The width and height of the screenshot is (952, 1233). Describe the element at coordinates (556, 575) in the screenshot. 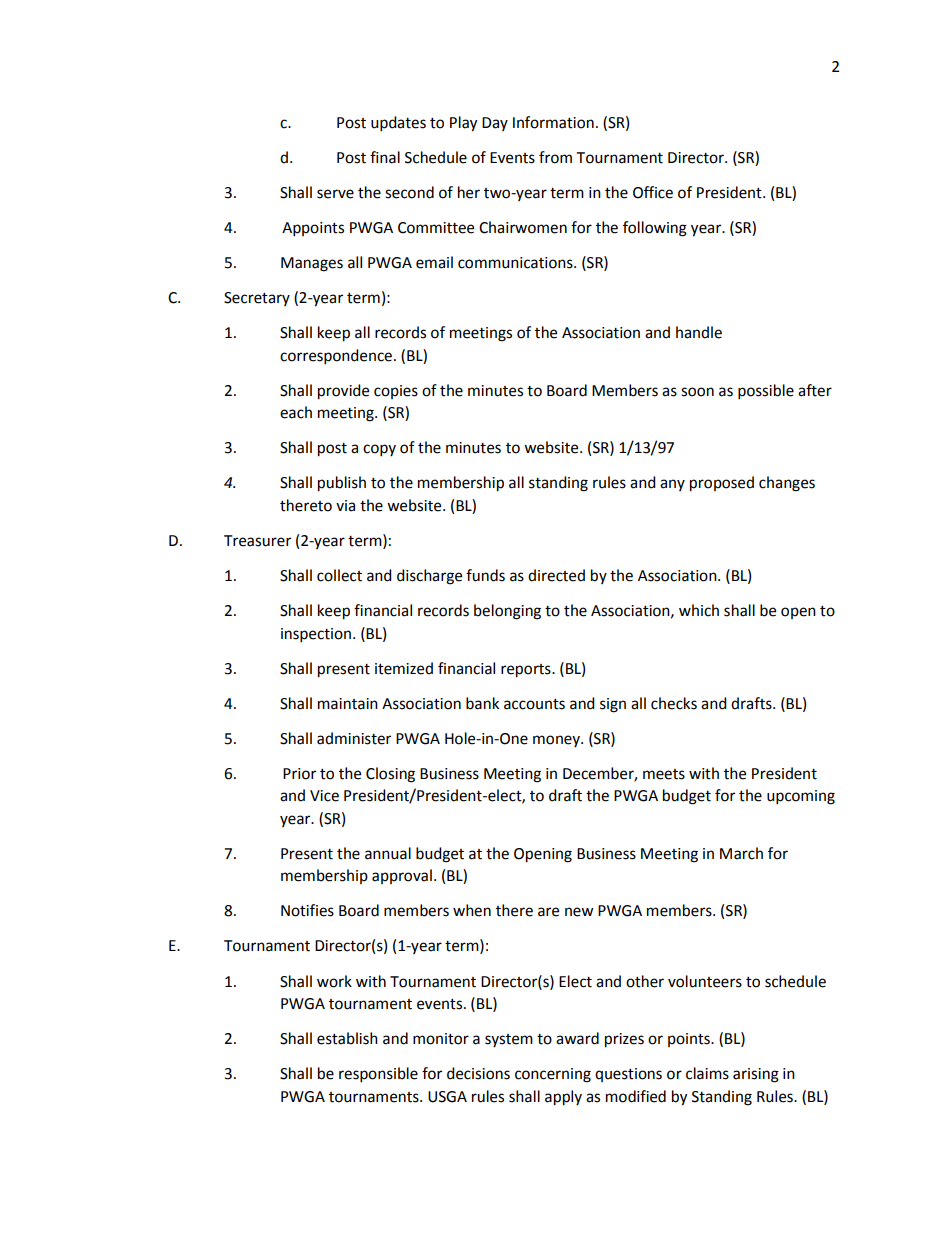

I see `directed` at that location.
